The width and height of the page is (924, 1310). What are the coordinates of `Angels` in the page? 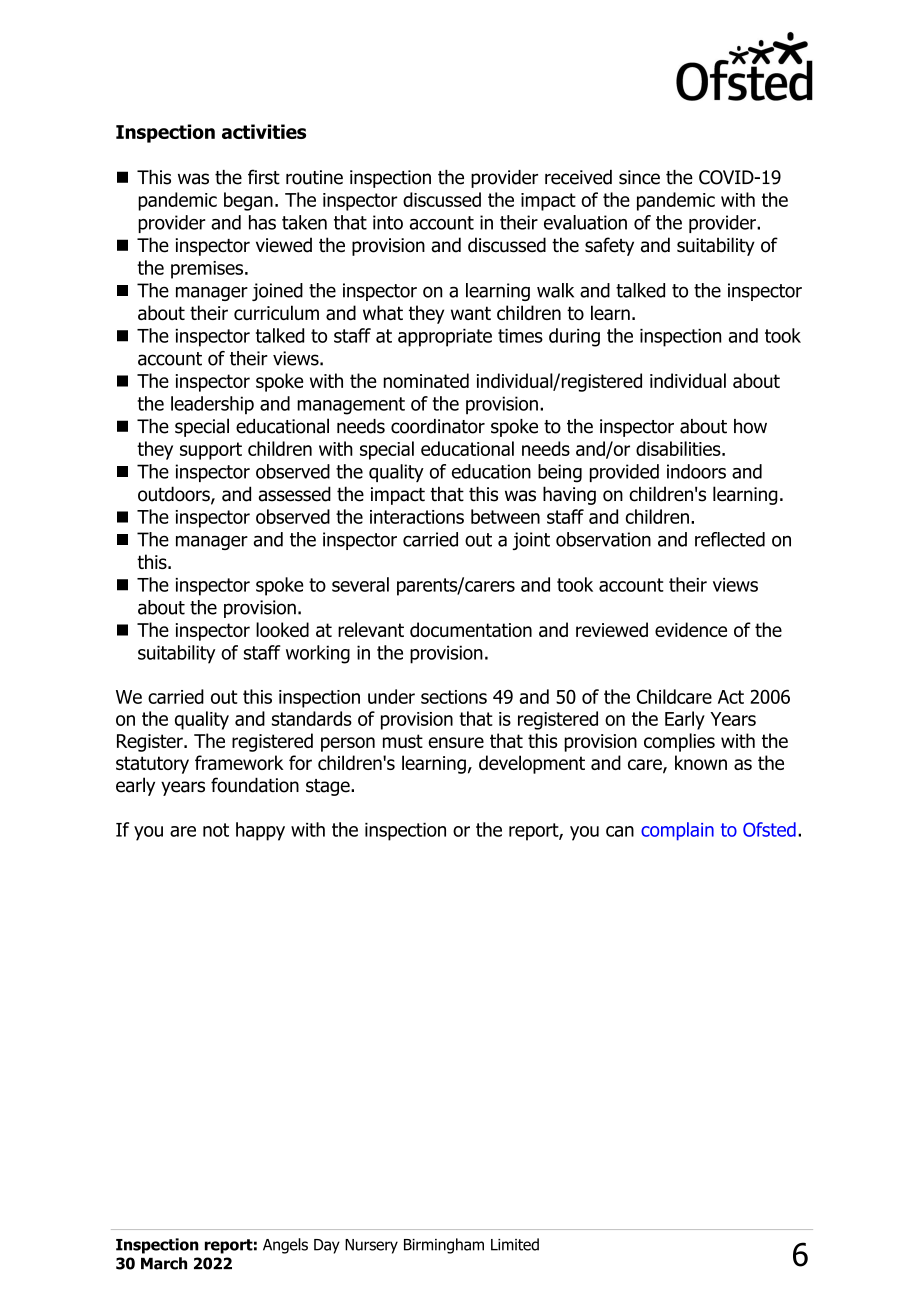 It's located at (285, 1246).
